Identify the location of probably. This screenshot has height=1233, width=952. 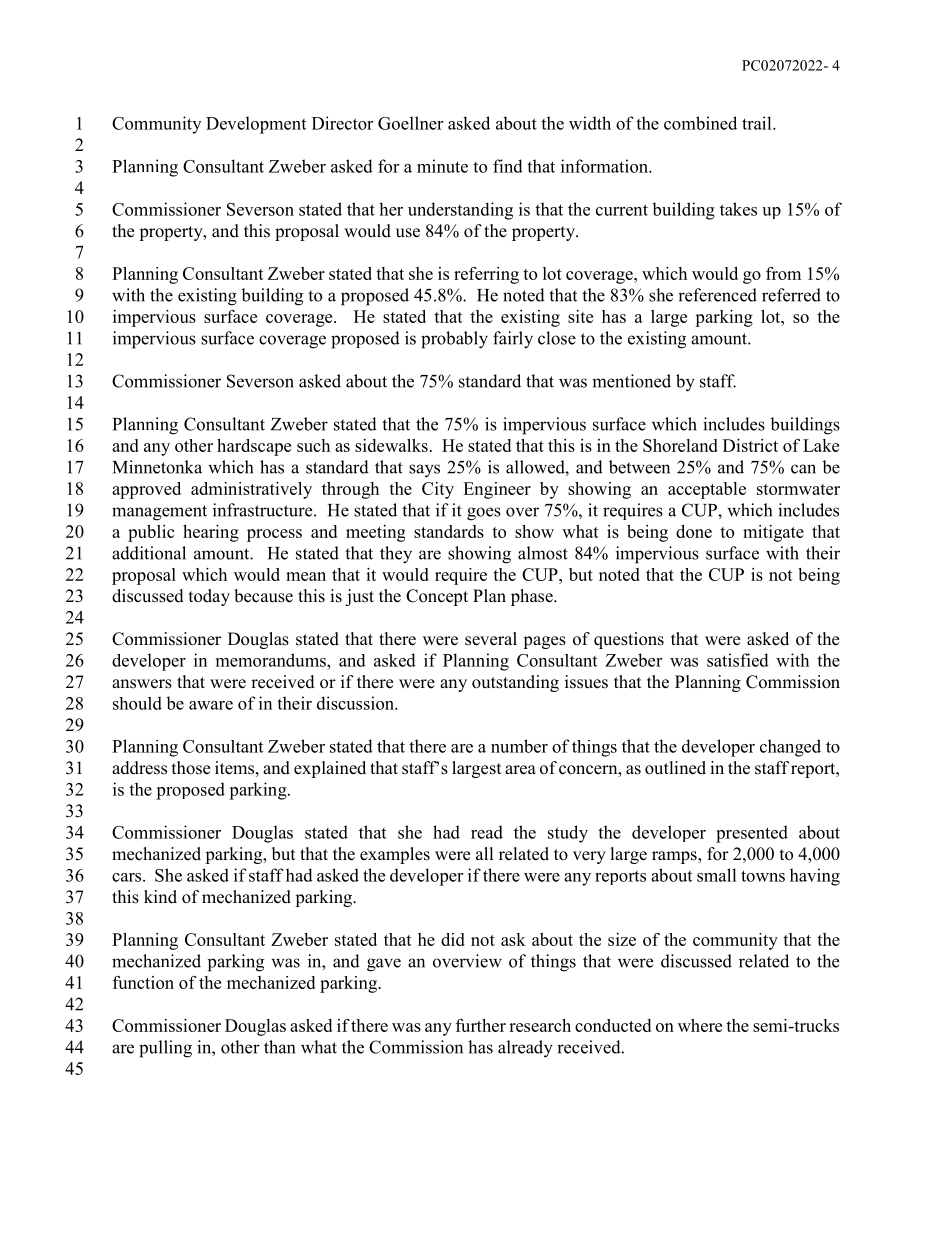
(454, 340).
